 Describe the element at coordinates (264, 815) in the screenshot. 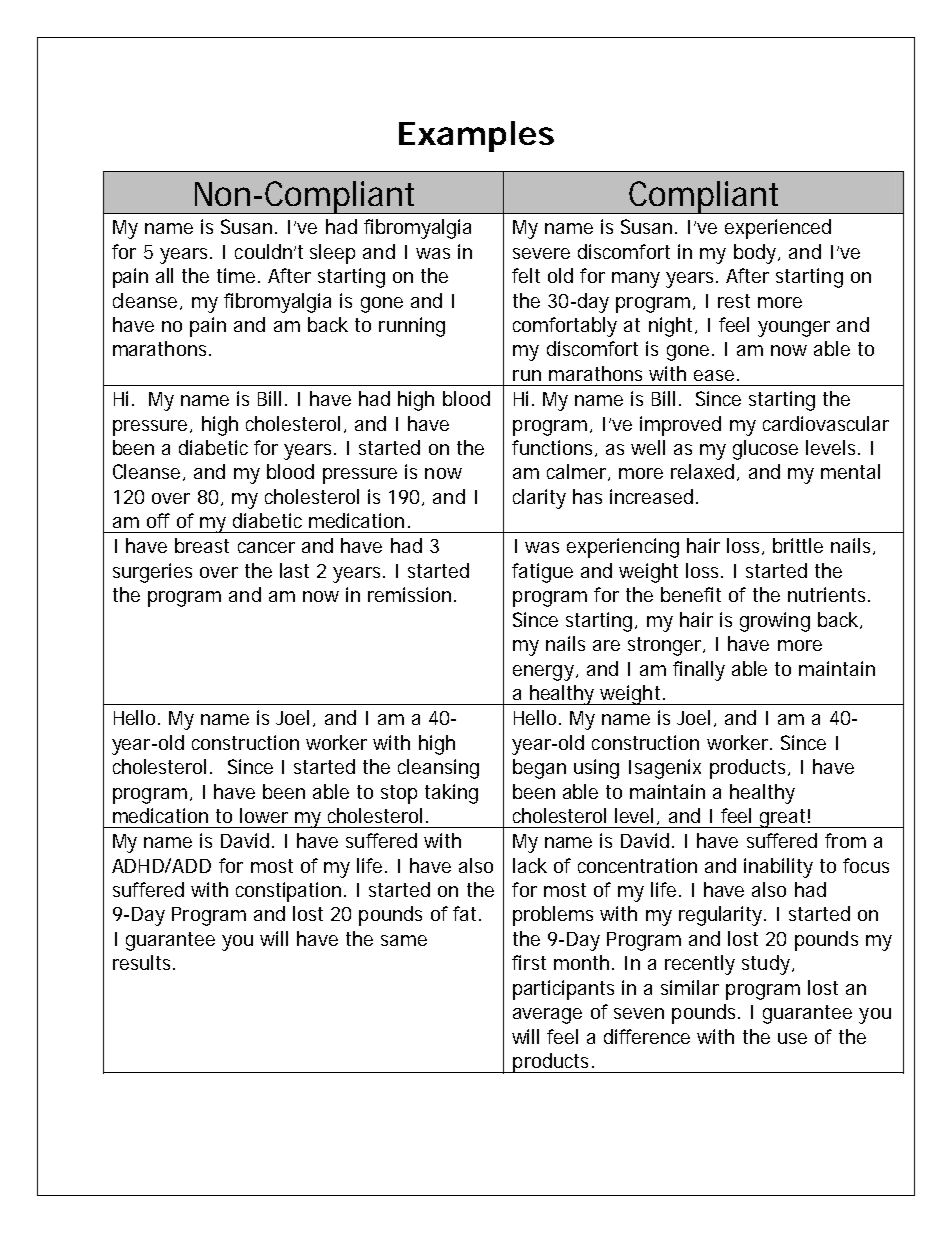

I see `lower` at that location.
